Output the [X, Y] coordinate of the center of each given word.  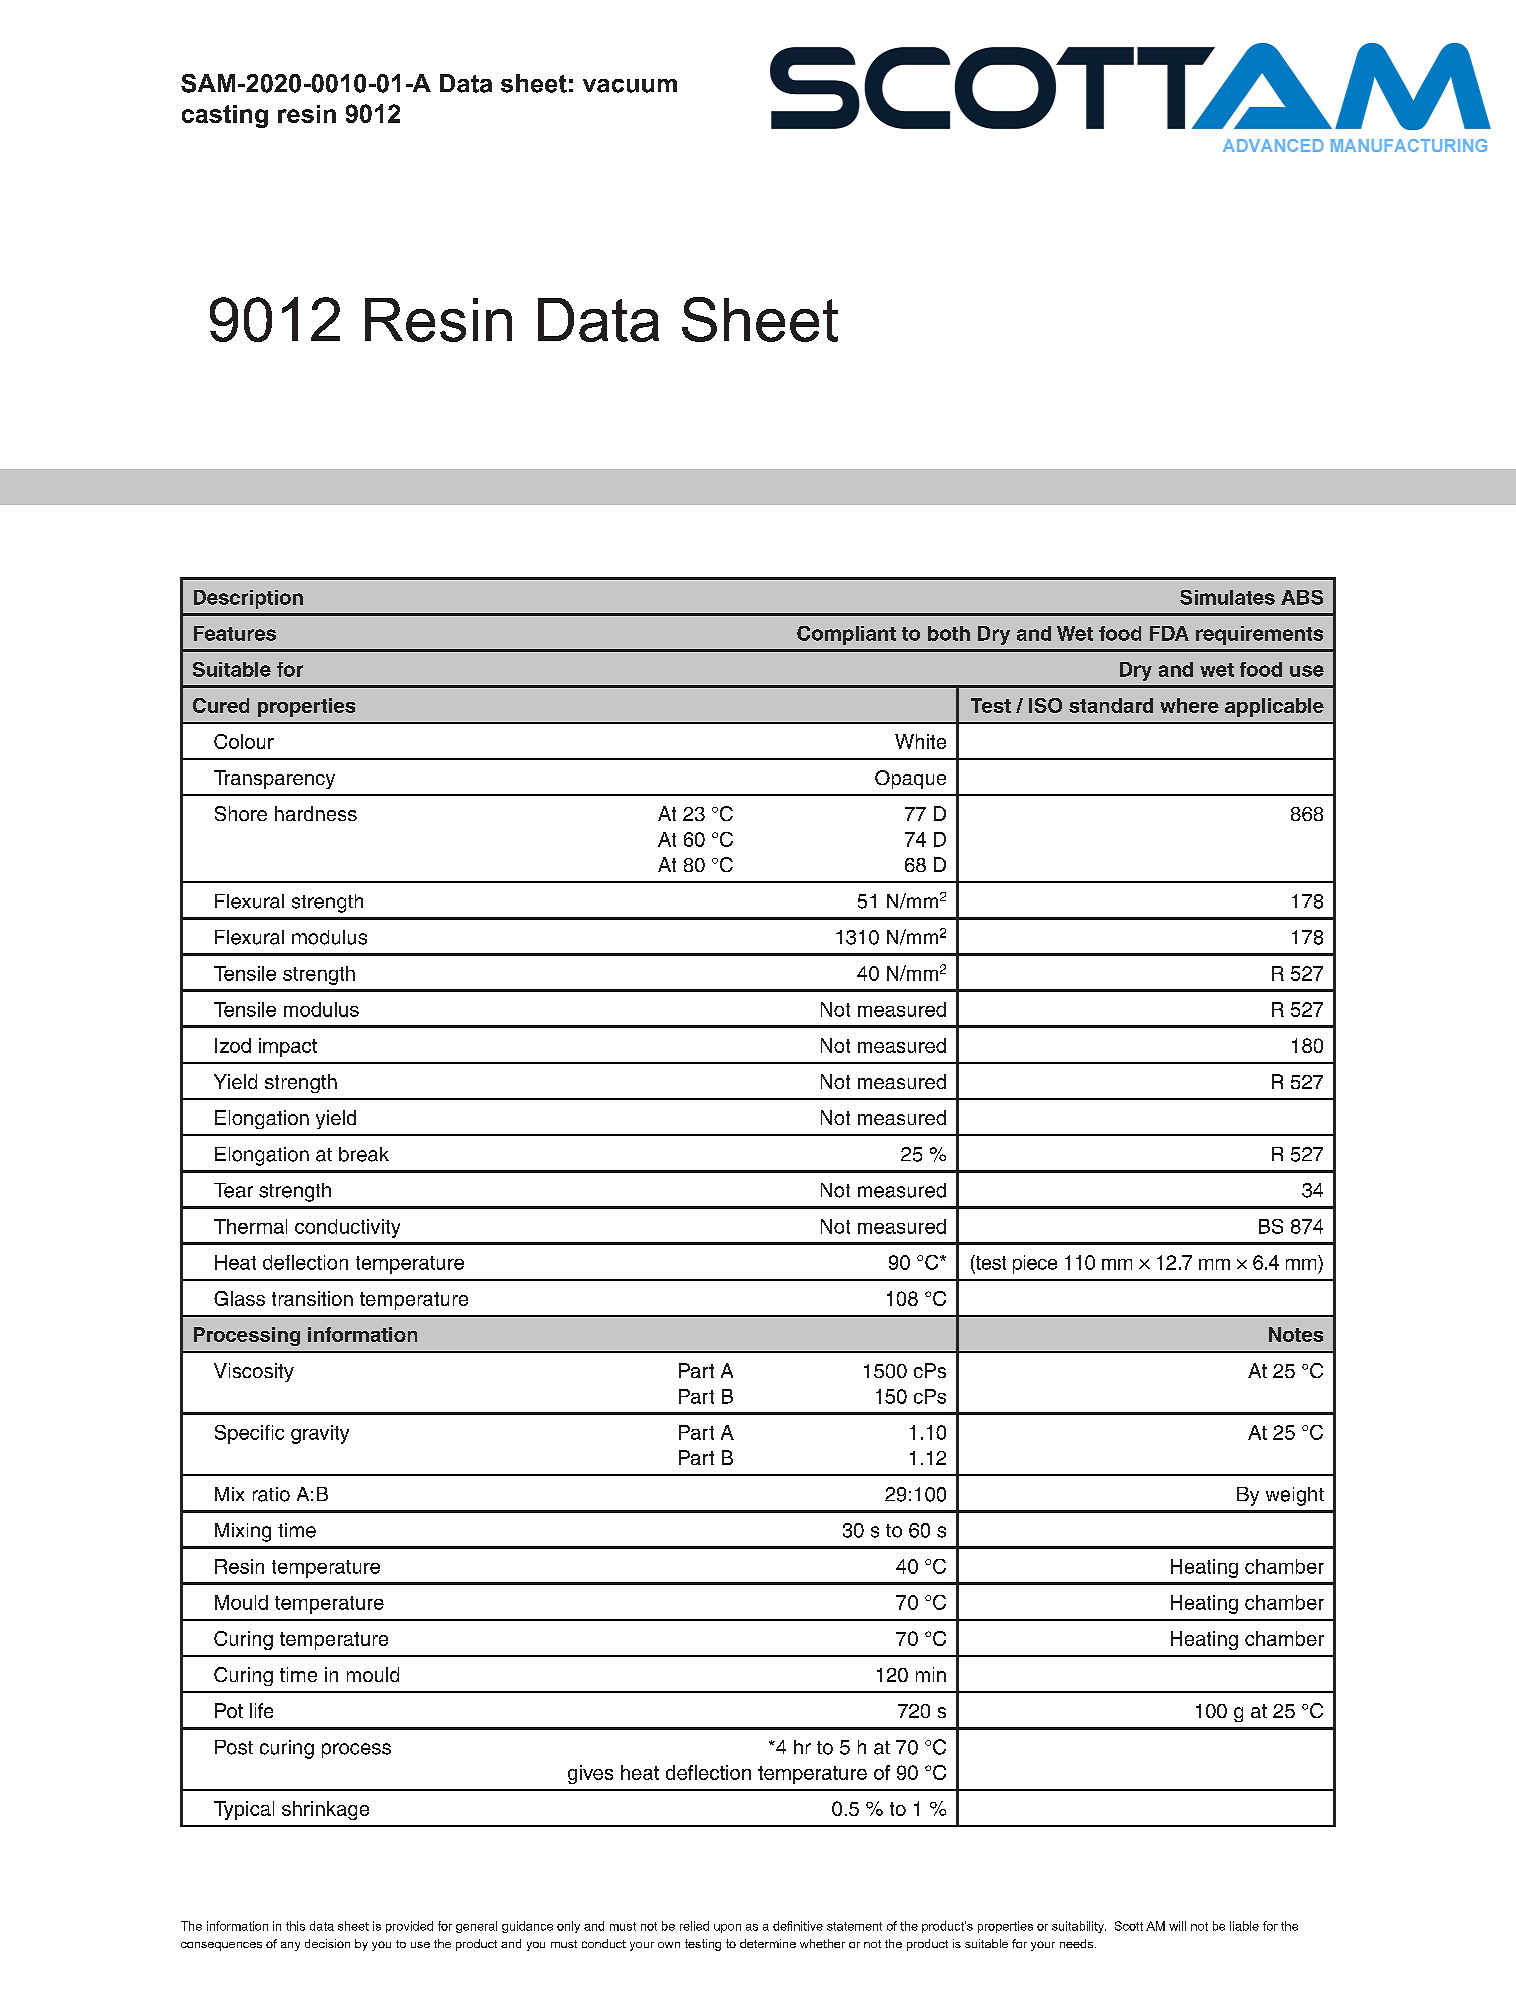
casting [225, 116]
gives [590, 1774]
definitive [798, 1926]
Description [248, 599]
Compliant [846, 635]
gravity [320, 1434]
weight [1295, 1496]
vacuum [630, 86]
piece [1035, 1264]
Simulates [1227, 597]
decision [327, 1943]
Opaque [910, 779]
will [1177, 1926]
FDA [1169, 633]
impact [288, 1047]
